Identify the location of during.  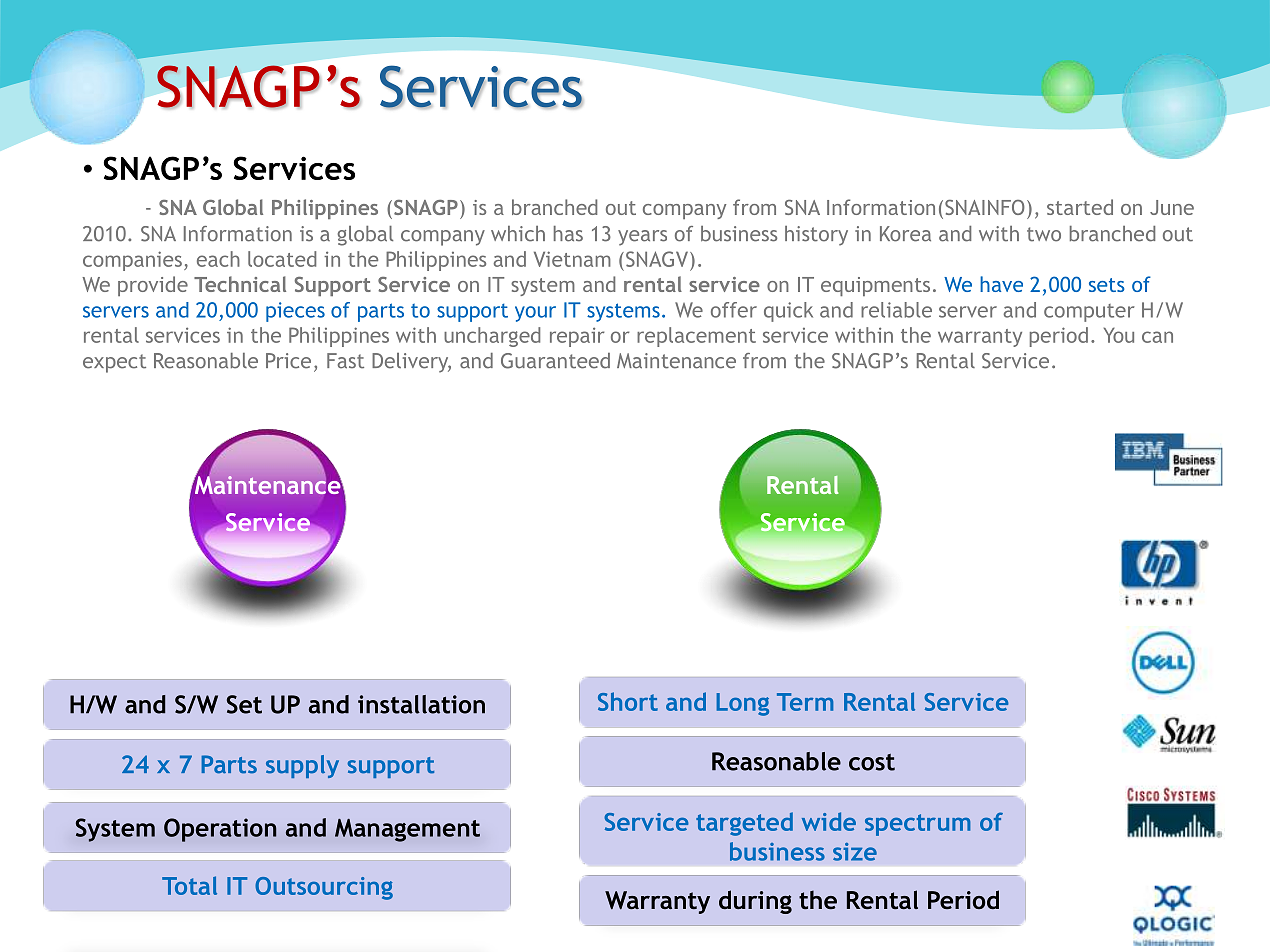
(755, 902).
